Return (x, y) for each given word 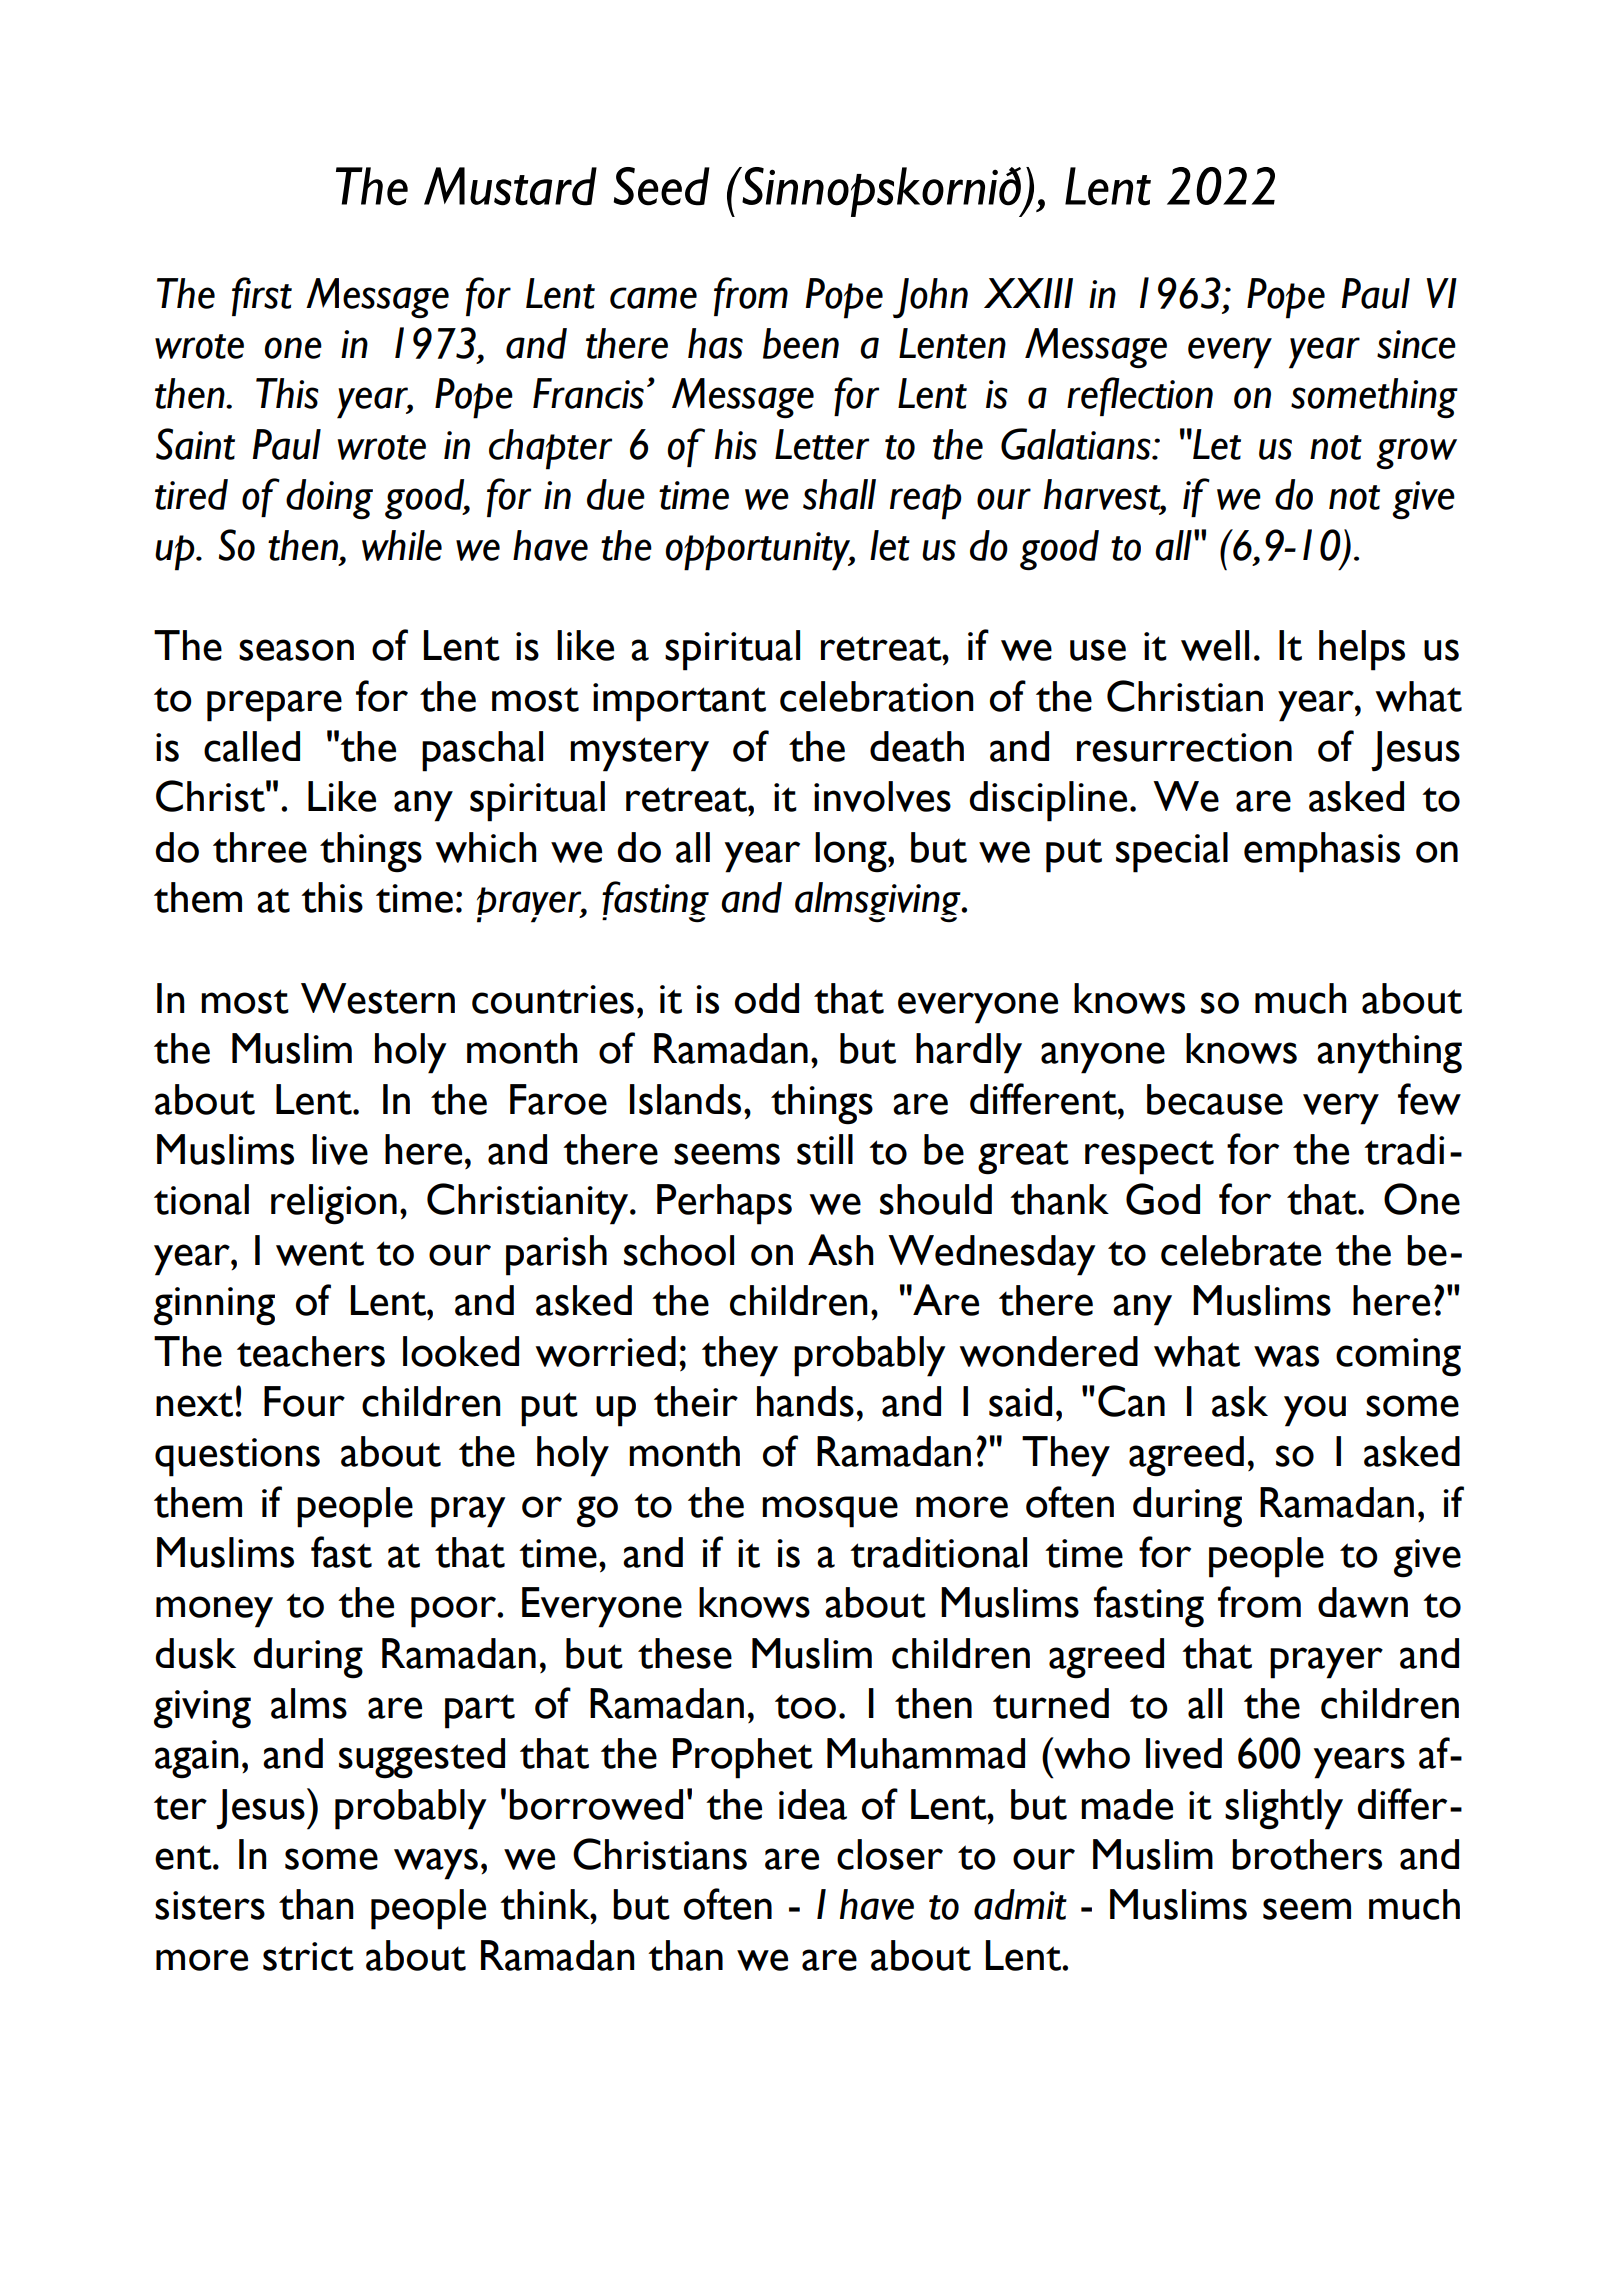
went (320, 1253)
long (852, 852)
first (262, 296)
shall (839, 494)
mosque (830, 1512)
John (930, 298)
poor (455, 1612)
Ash (841, 1250)
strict (308, 1956)
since (1416, 344)
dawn (1363, 1602)
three (260, 847)
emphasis (1322, 852)
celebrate (1241, 1250)
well (1215, 645)
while (402, 545)
